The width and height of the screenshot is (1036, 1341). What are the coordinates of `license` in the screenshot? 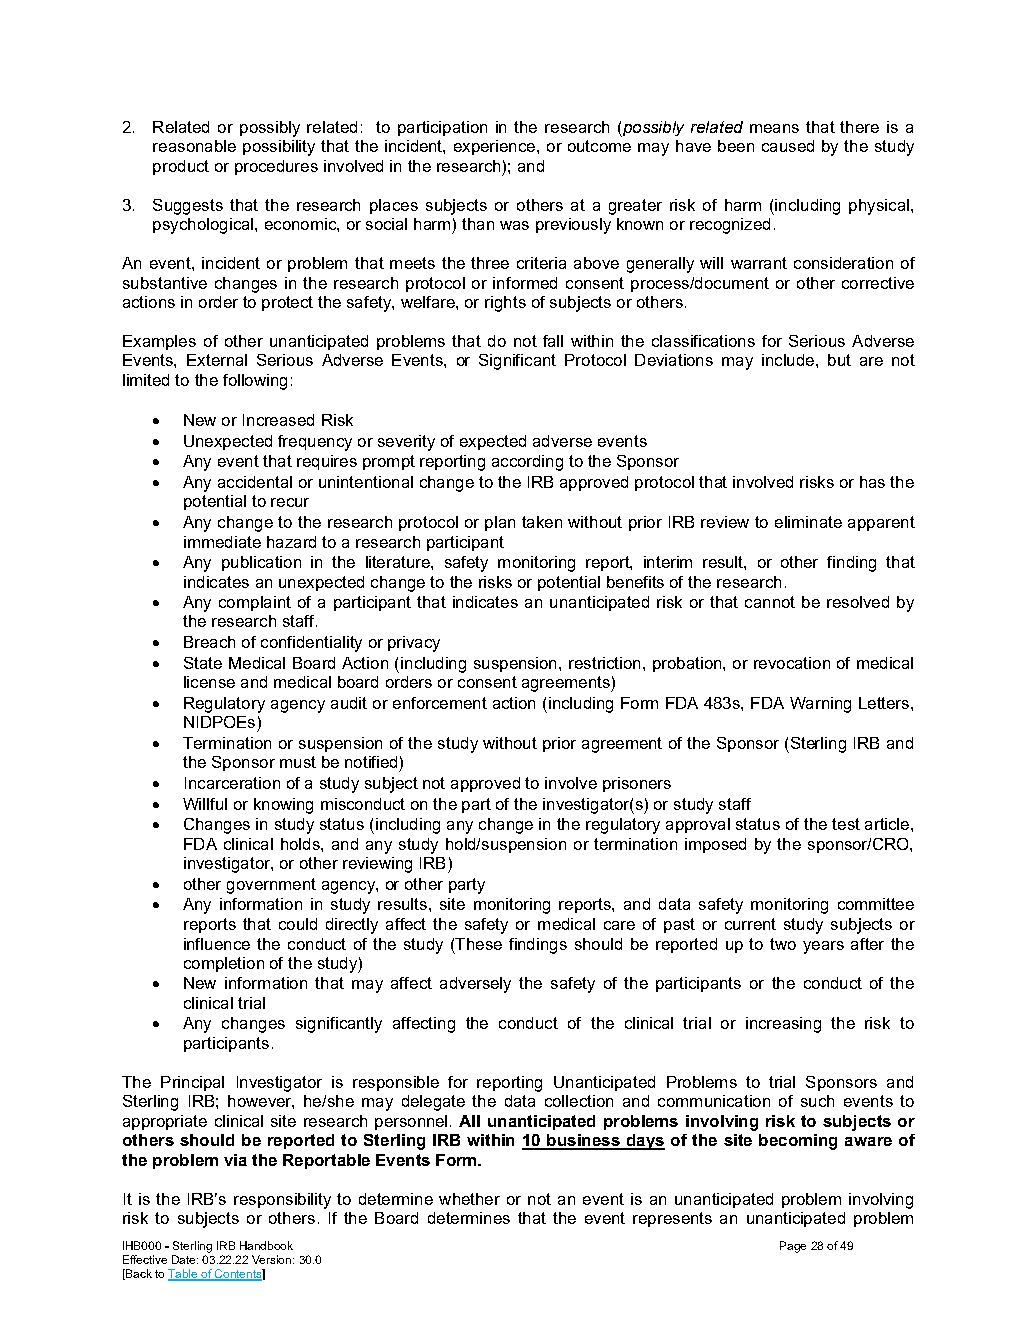 It's located at (209, 682).
